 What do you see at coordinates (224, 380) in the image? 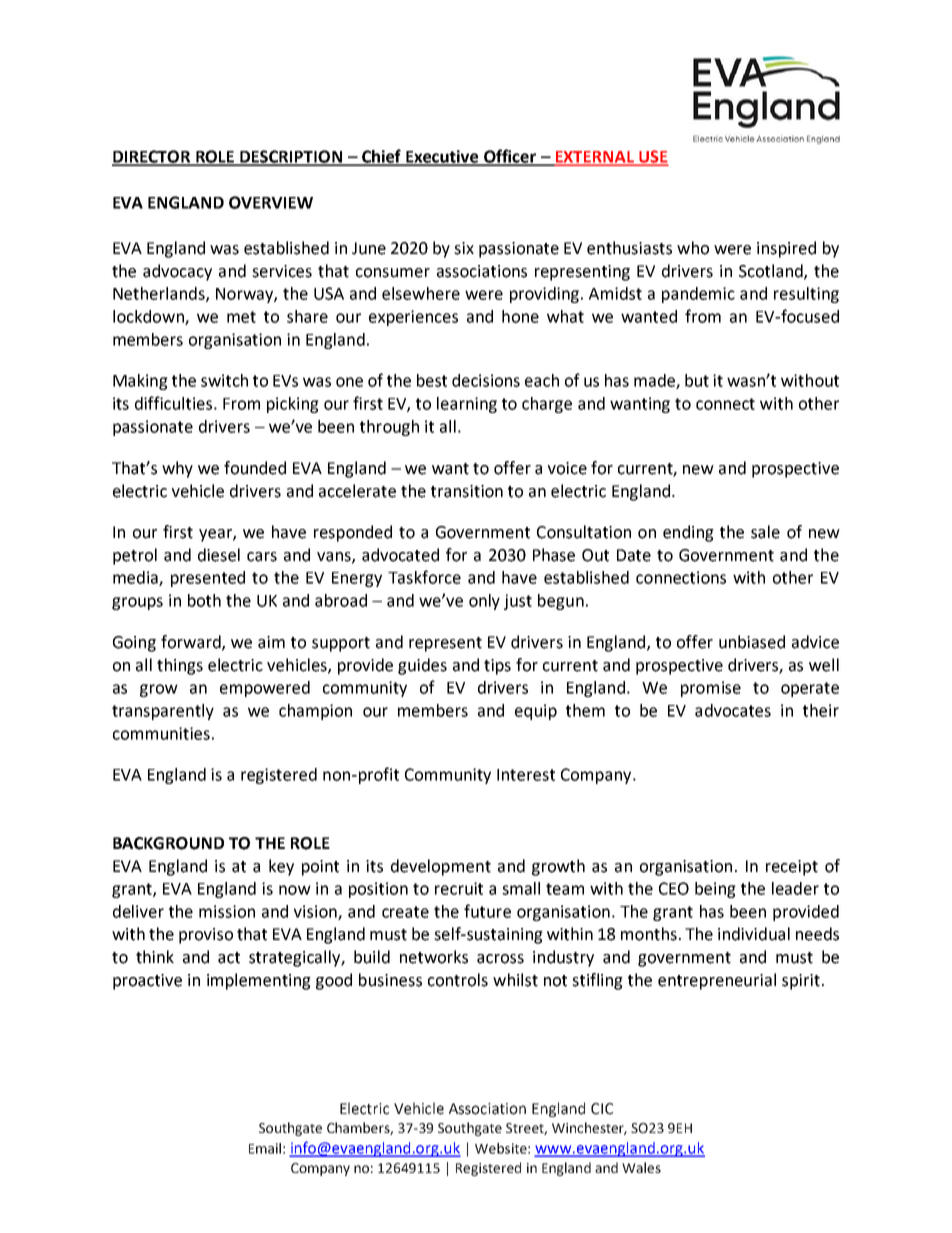
I see `switch` at bounding box center [224, 380].
